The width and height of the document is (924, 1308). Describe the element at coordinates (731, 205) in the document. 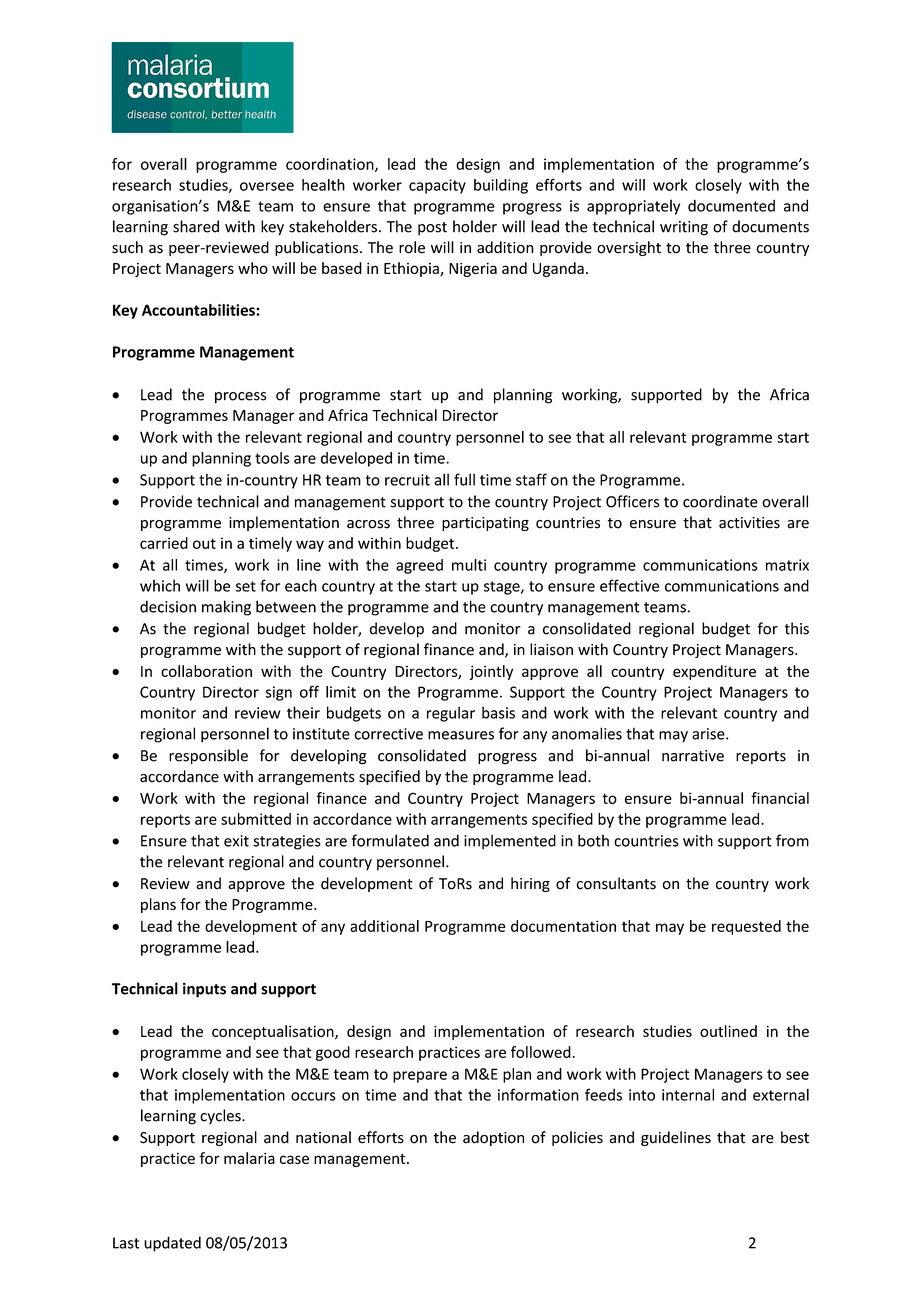

I see `documented` at that location.
